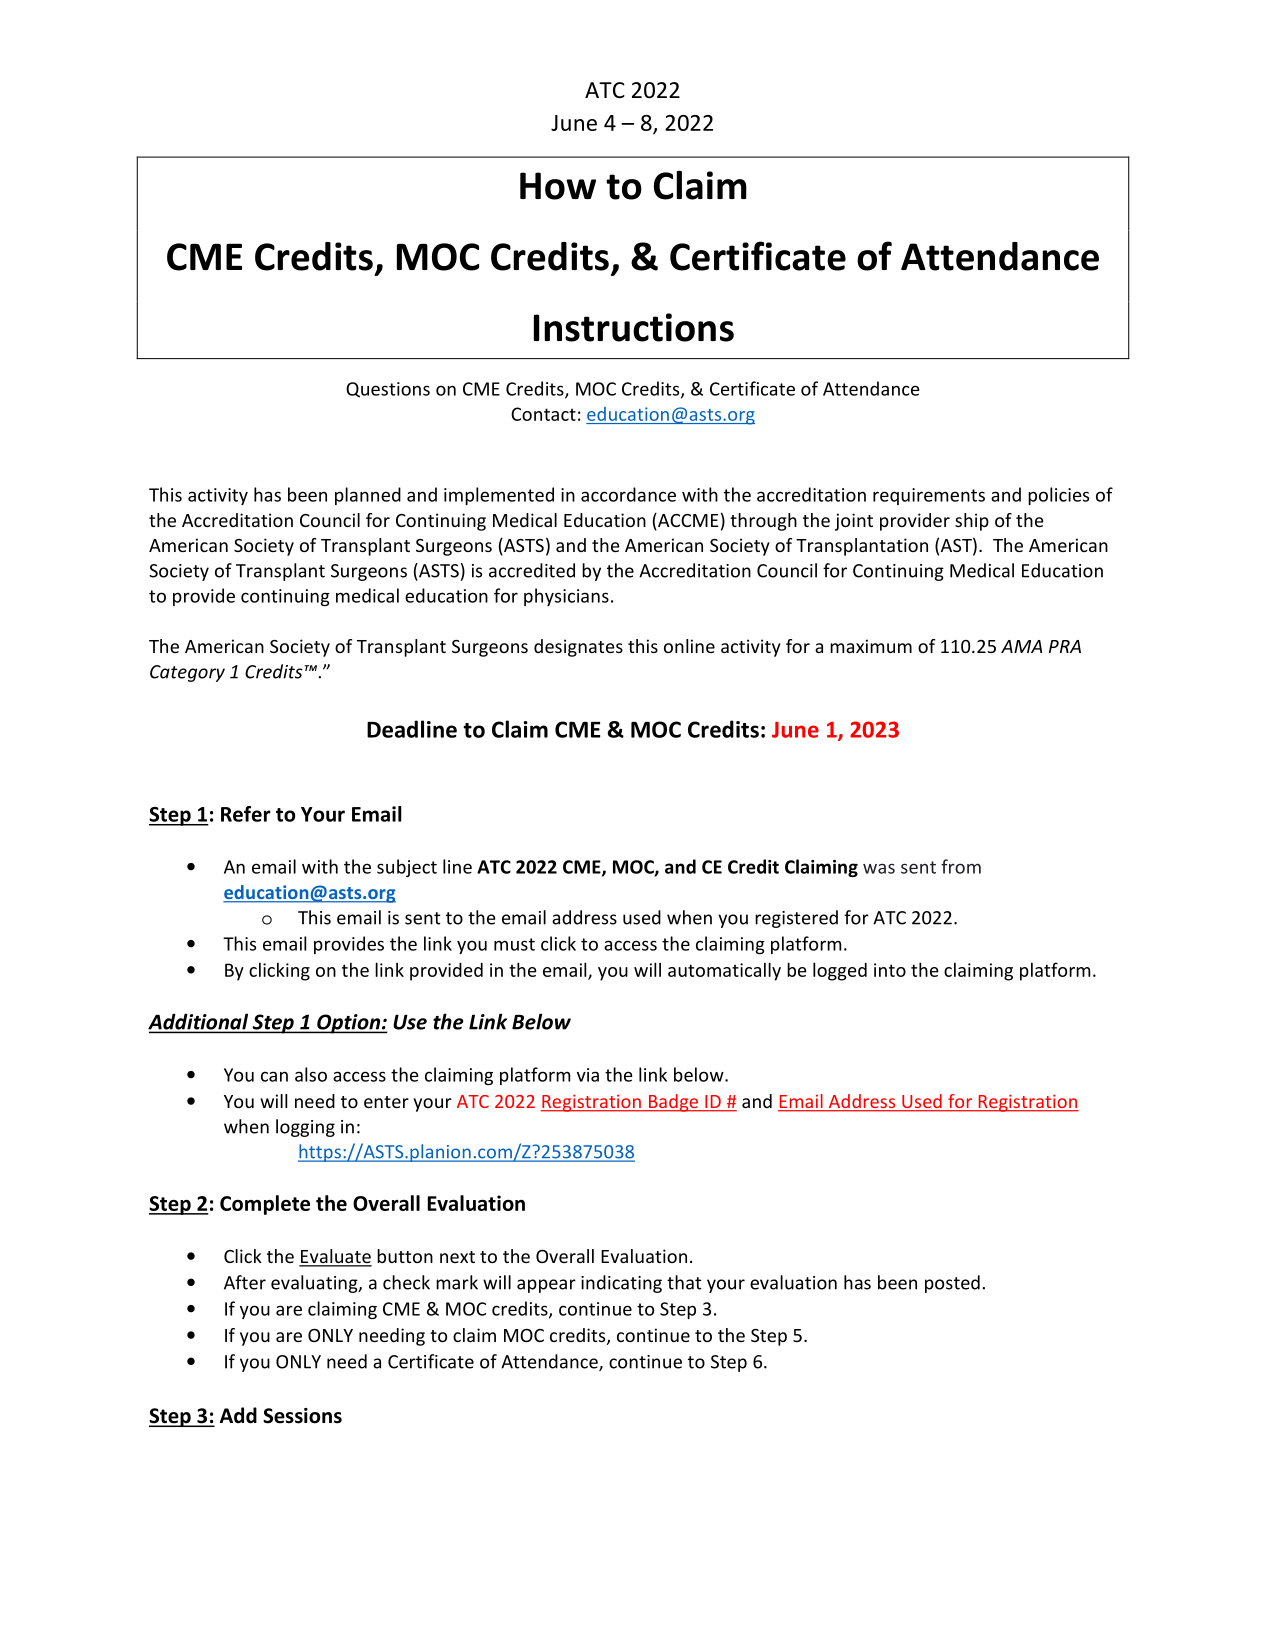 This screenshot has width=1266, height=1638. What do you see at coordinates (628, 494) in the screenshot?
I see `accordance` at bounding box center [628, 494].
